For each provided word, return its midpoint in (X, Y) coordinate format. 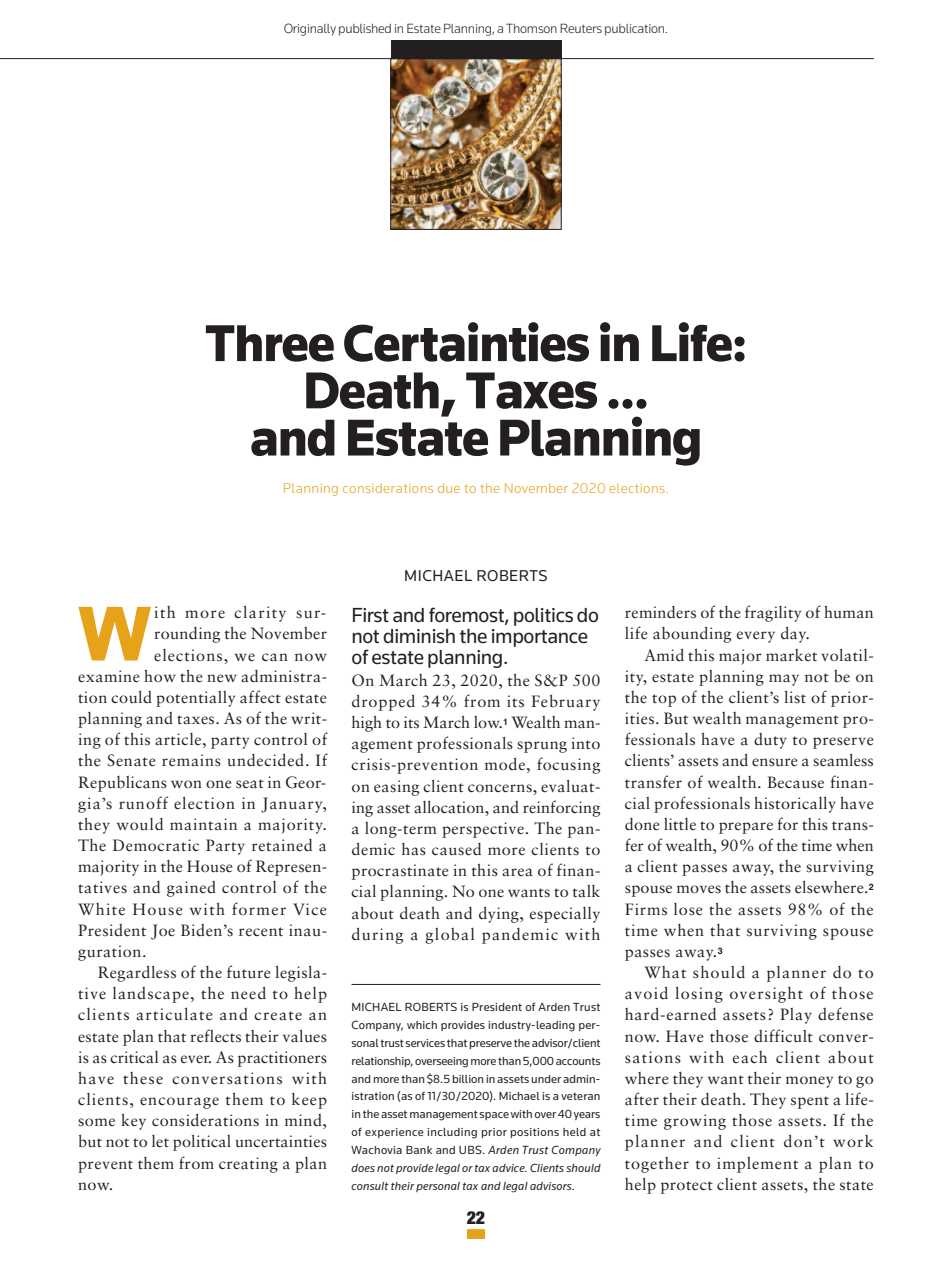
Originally (310, 29)
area (517, 872)
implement (757, 1165)
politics (543, 617)
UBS (471, 1149)
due (449, 488)
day (795, 635)
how (160, 675)
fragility (773, 613)
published (365, 30)
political (202, 1143)
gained (191, 889)
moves (699, 889)
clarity (260, 614)
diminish (419, 636)
